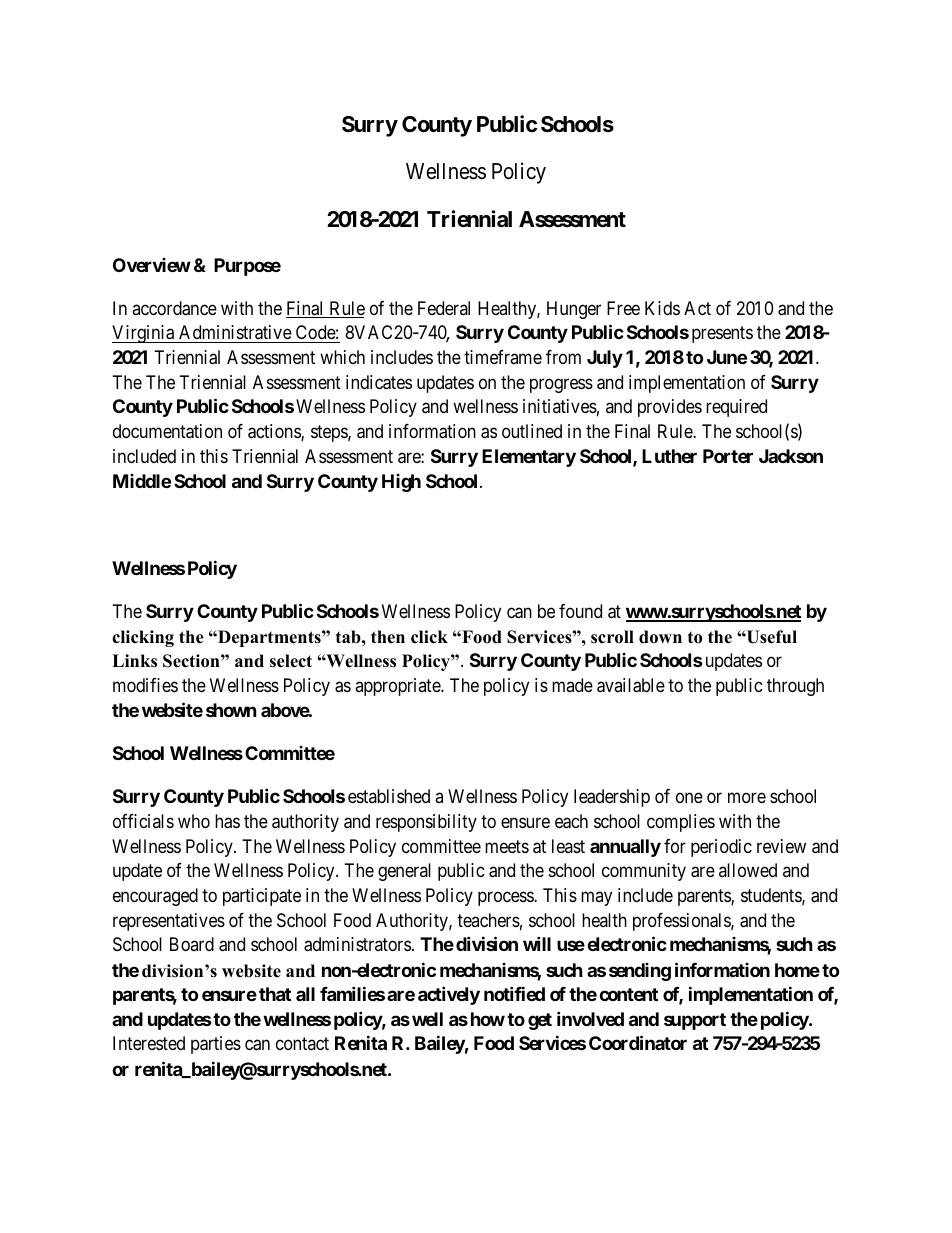 This screenshot has width=952, height=1233. Describe the element at coordinates (269, 638) in the screenshot. I see `Departments` at that location.
